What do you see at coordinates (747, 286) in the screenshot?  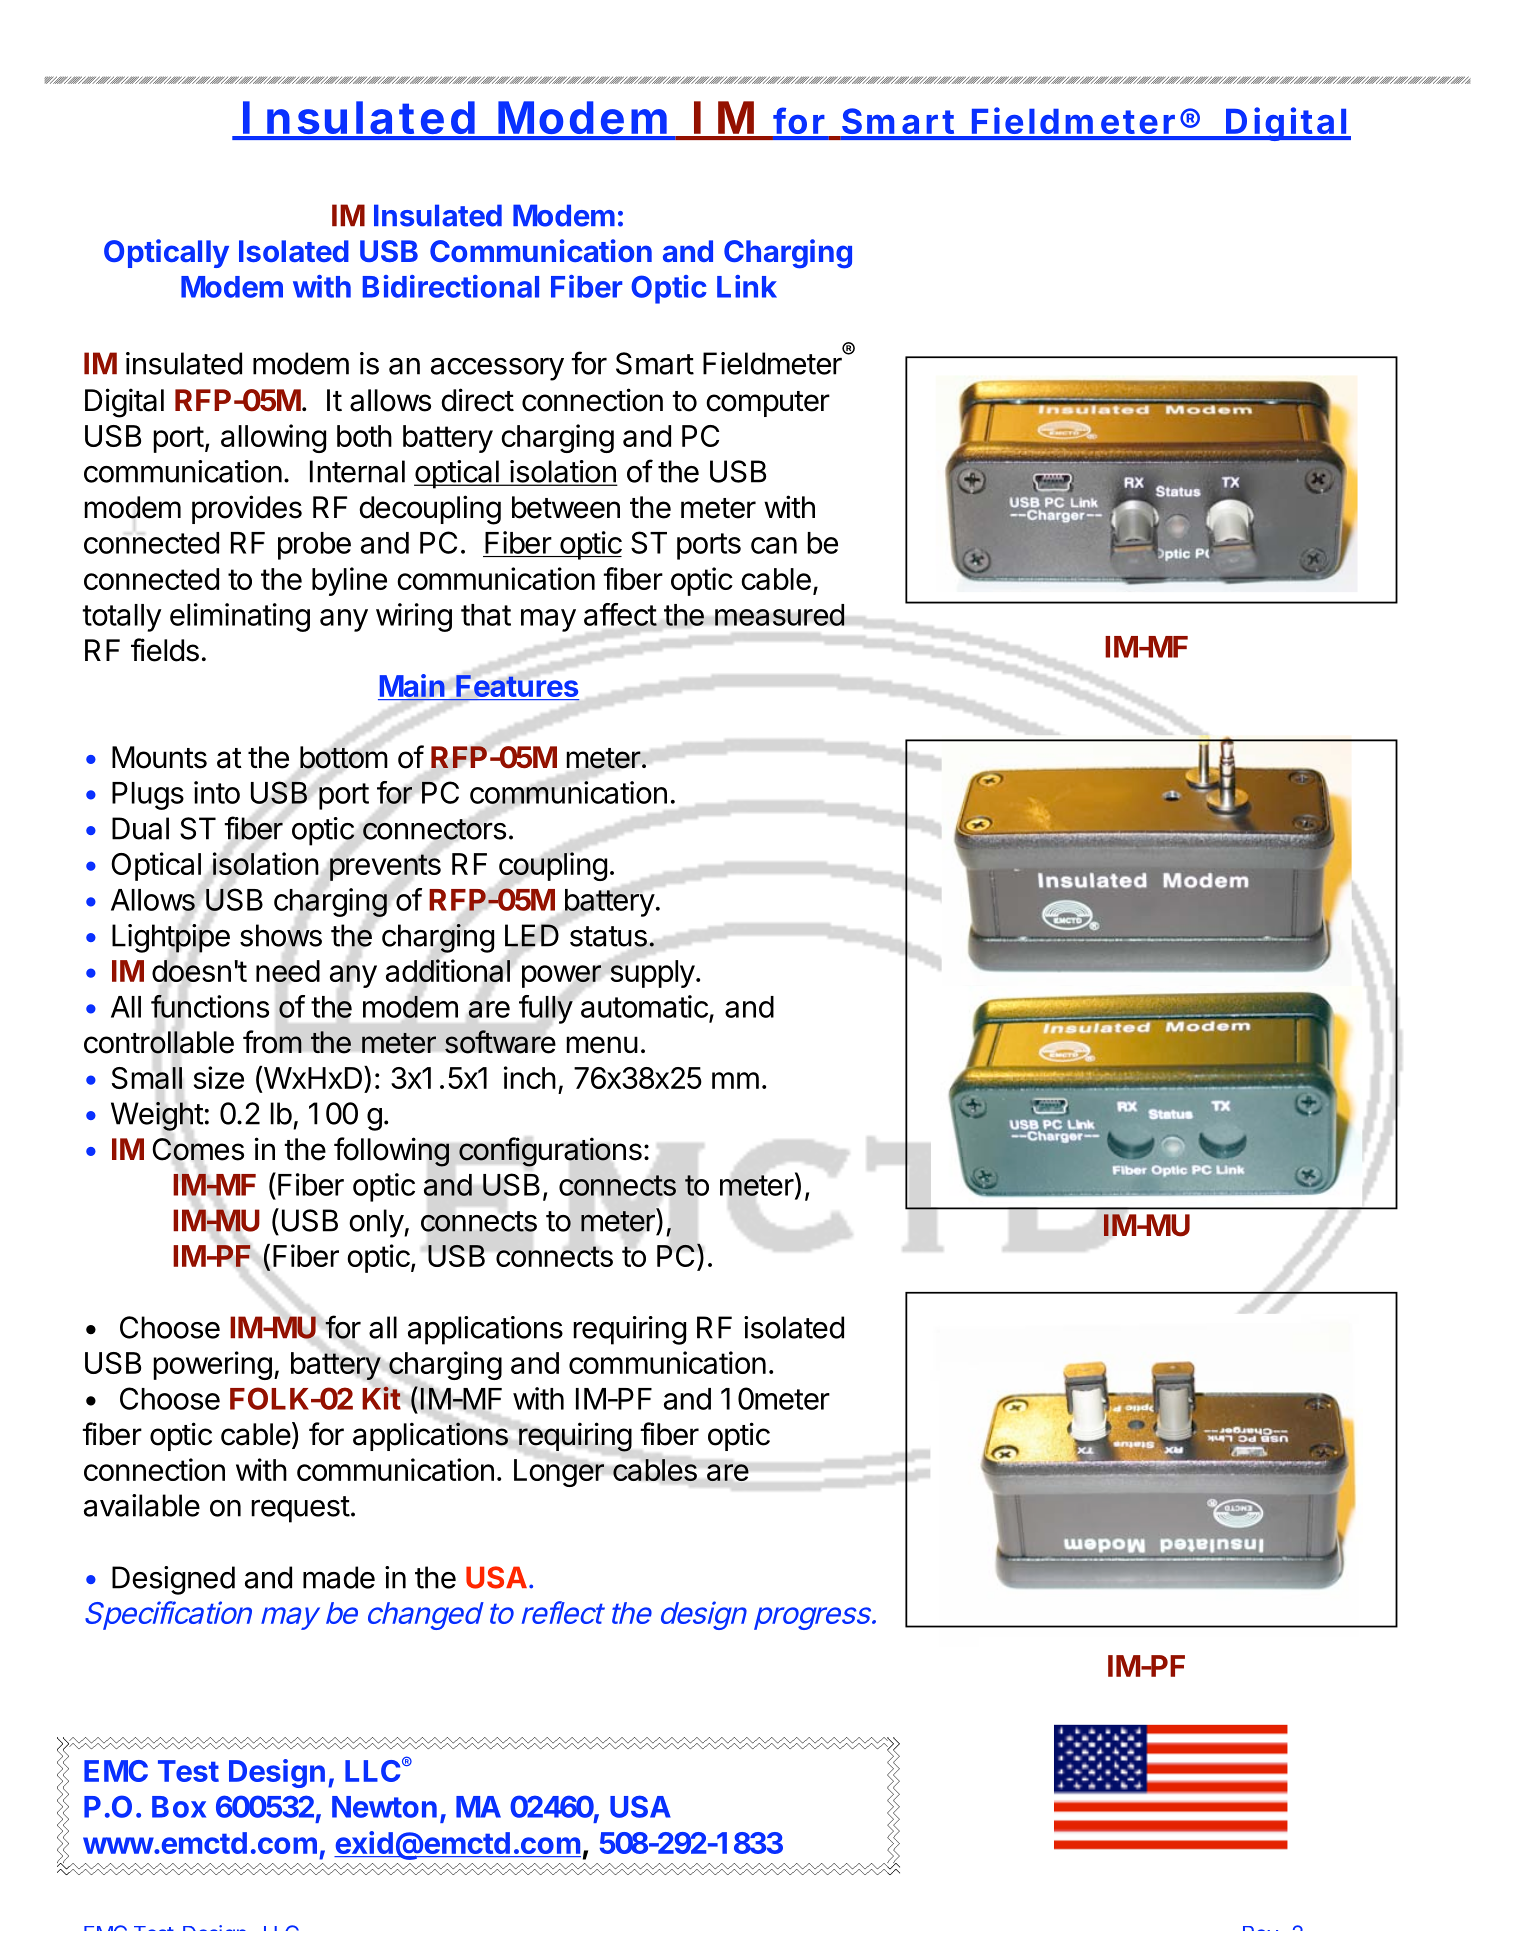 I see `Link` at bounding box center [747, 286].
